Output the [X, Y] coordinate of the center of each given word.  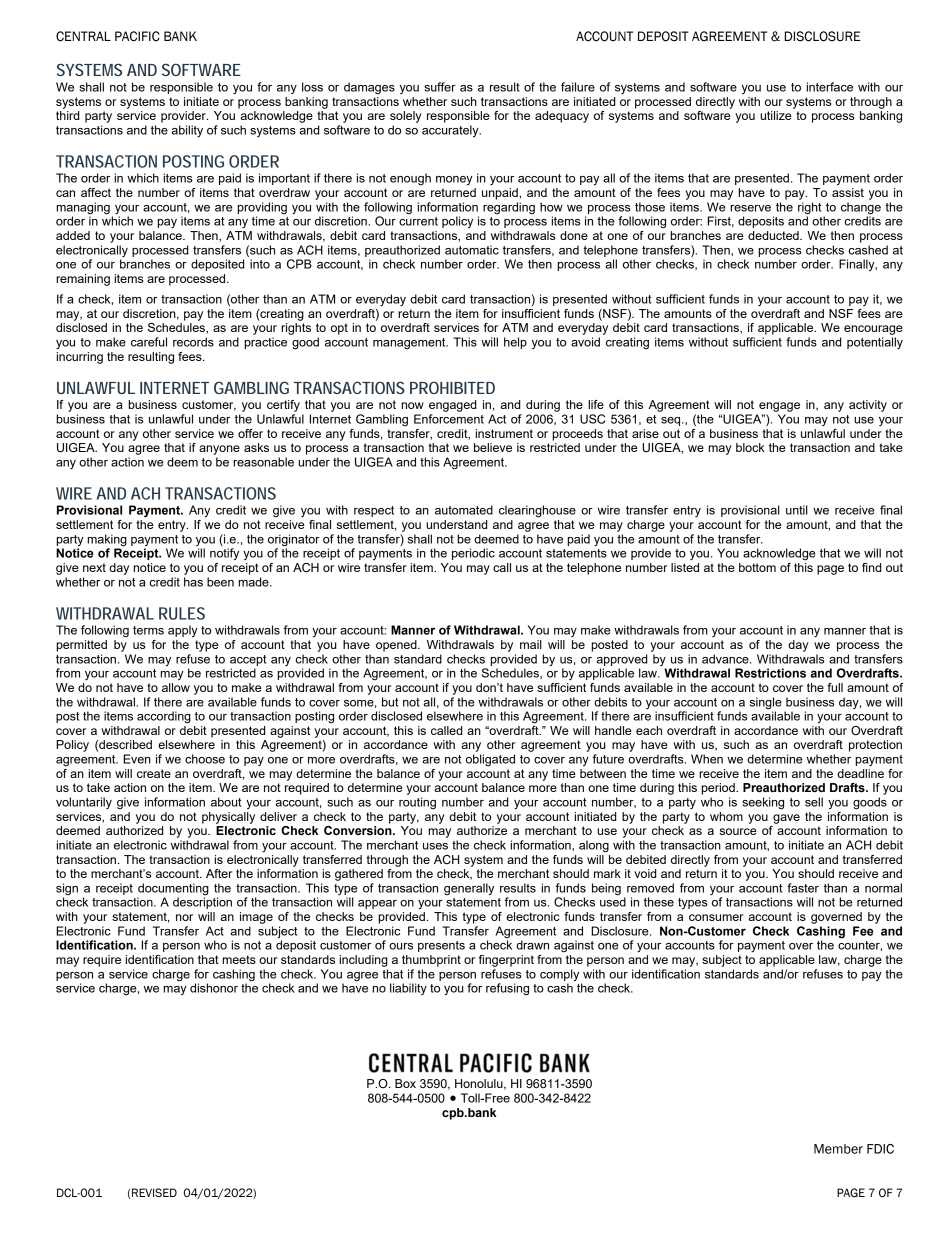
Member [838, 1149]
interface [829, 87]
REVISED [154, 1193]
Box [405, 1083]
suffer [440, 87]
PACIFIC [137, 36]
